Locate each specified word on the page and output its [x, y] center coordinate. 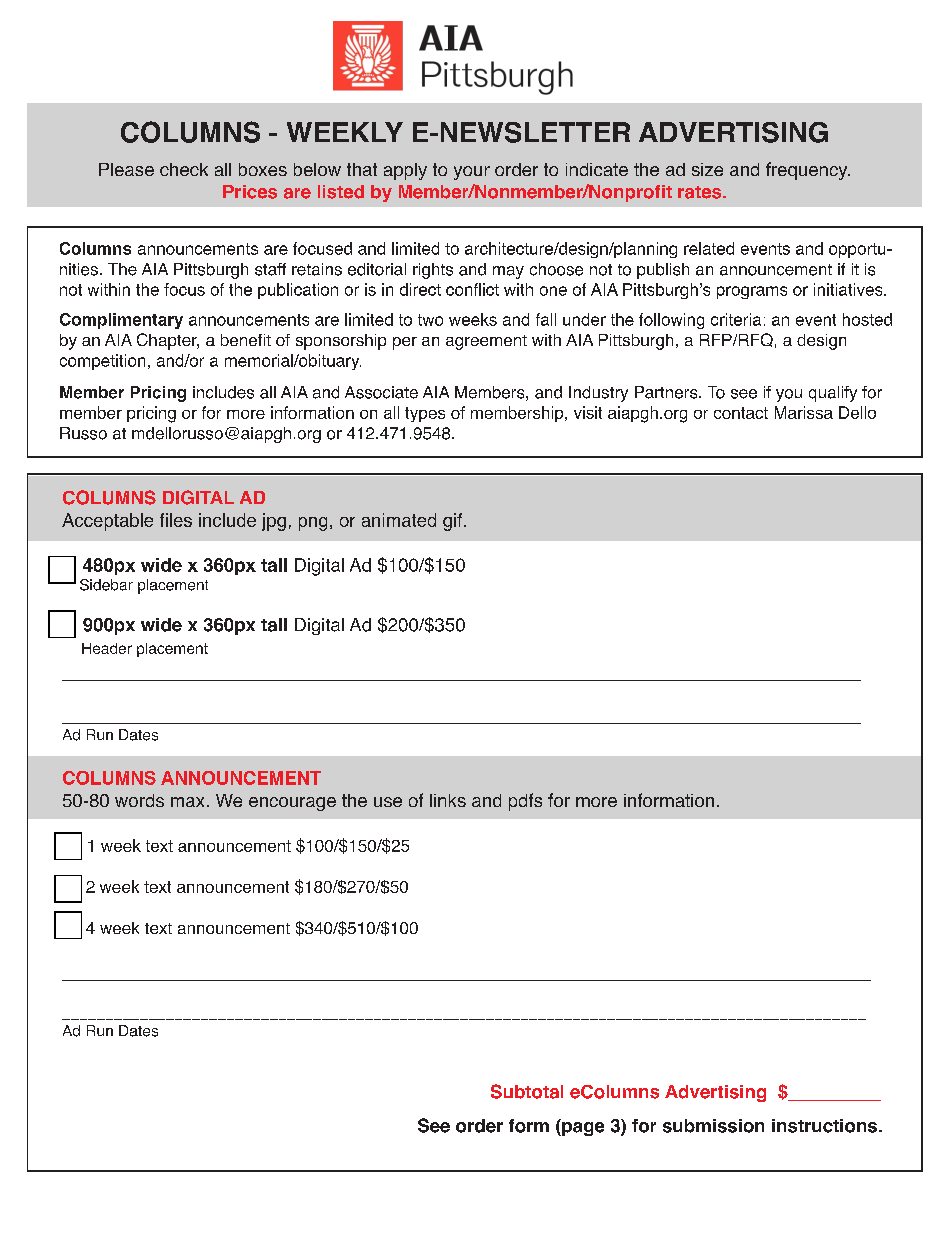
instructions [824, 1126]
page [582, 1129]
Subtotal [527, 1091]
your [472, 173]
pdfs [525, 802]
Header [107, 648]
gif [454, 522]
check [184, 169]
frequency [808, 171]
